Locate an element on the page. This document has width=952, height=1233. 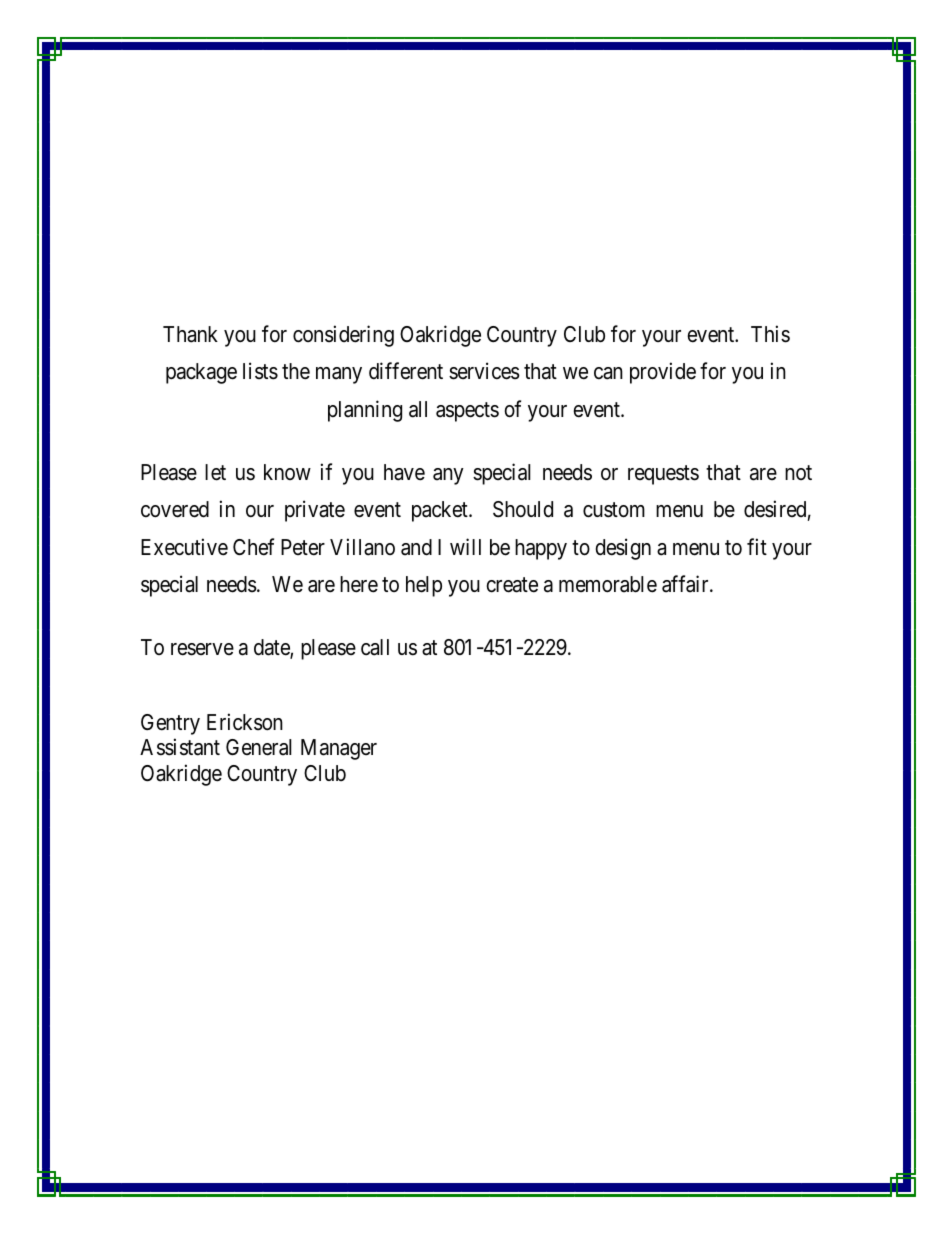
Thank is located at coordinates (190, 334).
